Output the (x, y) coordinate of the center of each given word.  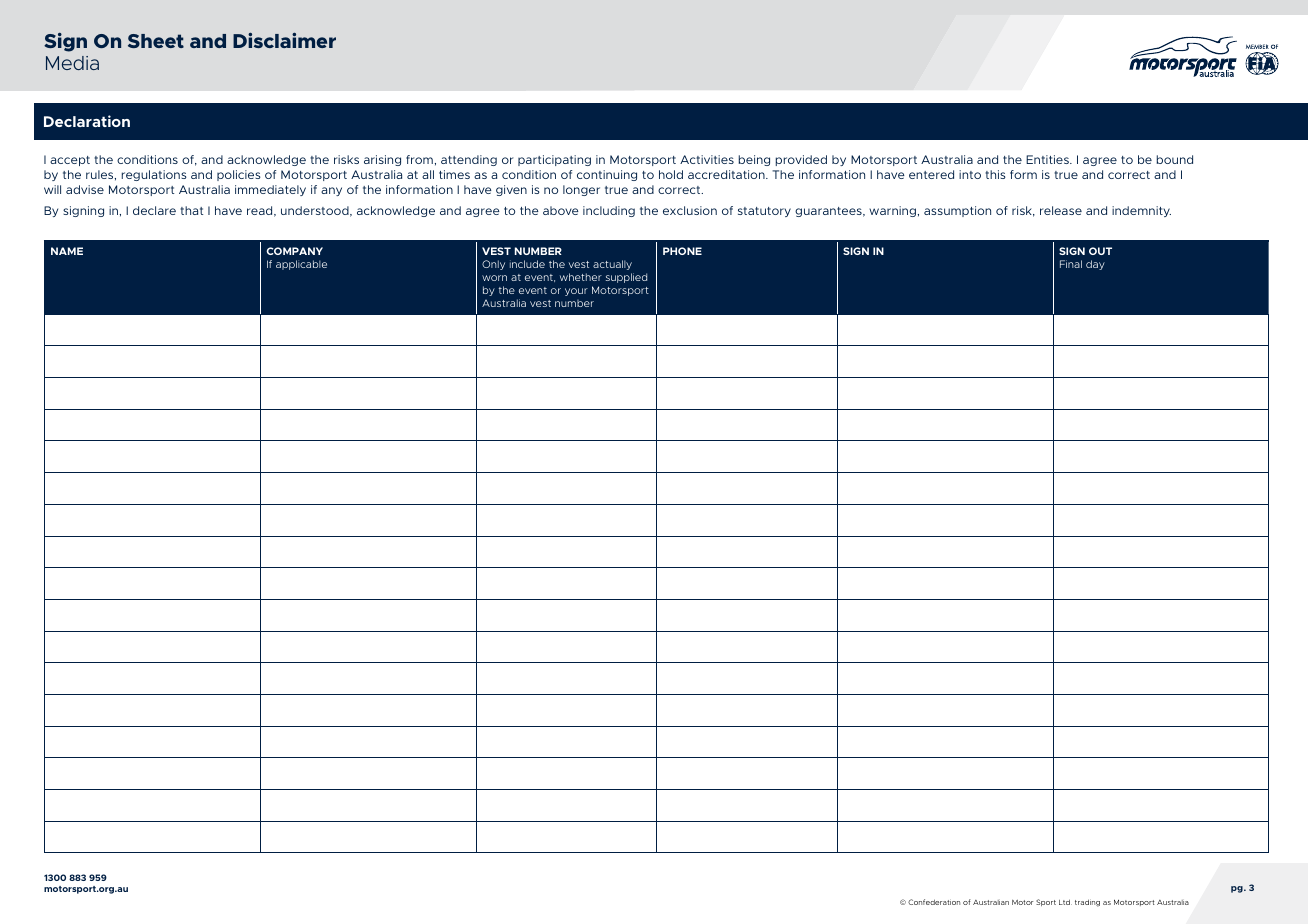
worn (494, 278)
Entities (1048, 159)
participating (554, 160)
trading (1087, 903)
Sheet (156, 41)
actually (612, 265)
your (576, 292)
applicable (301, 265)
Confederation (934, 902)
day (1095, 265)
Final (1071, 264)
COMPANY (294, 251)
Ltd (1065, 902)
